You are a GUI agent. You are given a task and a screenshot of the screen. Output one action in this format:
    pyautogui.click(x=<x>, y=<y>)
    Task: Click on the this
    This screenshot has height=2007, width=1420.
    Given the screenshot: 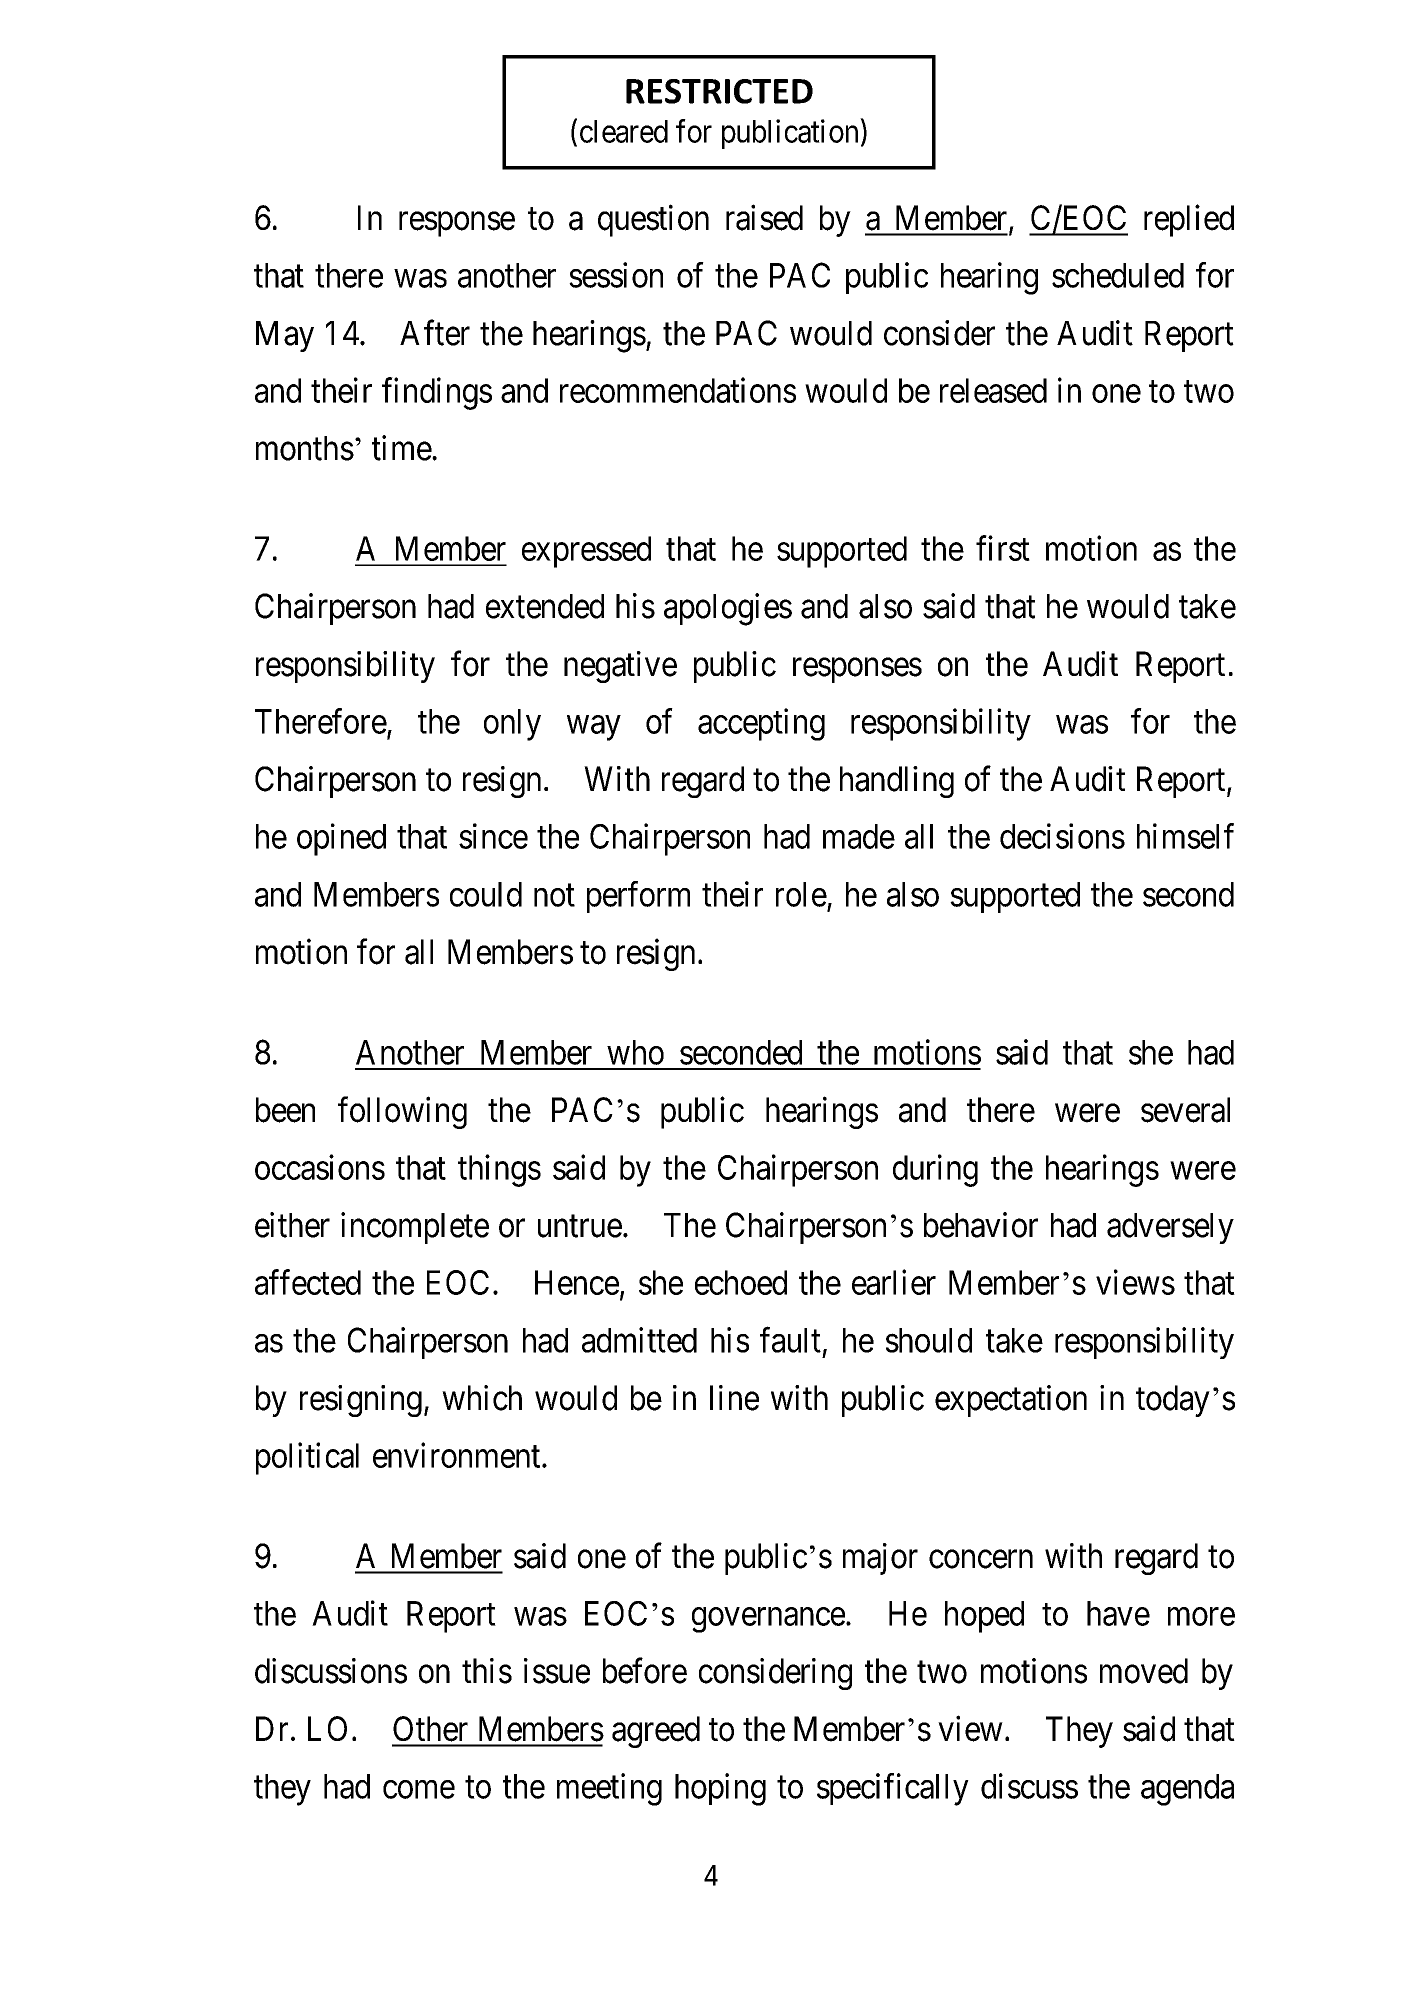 What is the action you would take?
    pyautogui.click(x=487, y=1671)
